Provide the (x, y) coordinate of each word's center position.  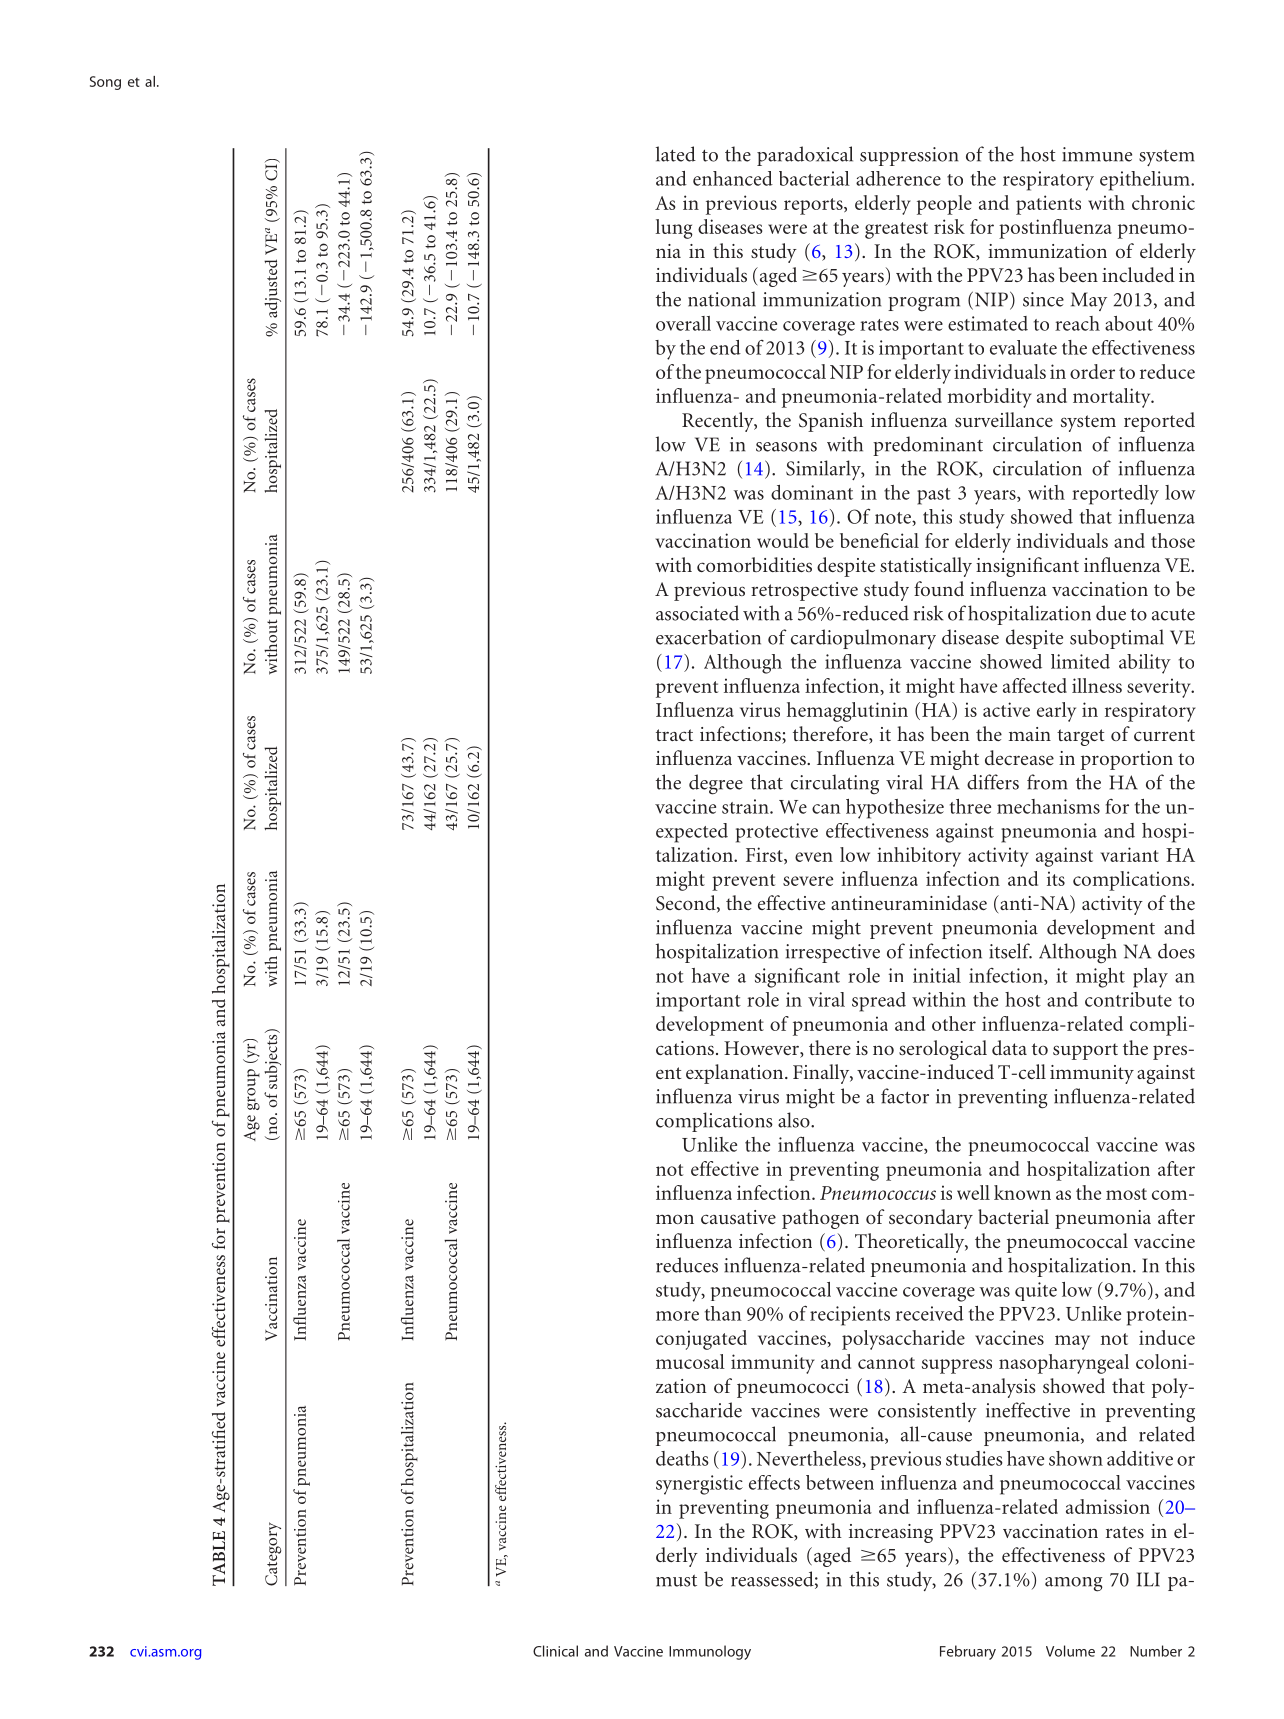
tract (674, 735)
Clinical (555, 1651)
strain (746, 806)
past (934, 496)
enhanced (733, 178)
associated (697, 613)
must (676, 1580)
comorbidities (754, 564)
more (677, 1316)
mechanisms (1048, 806)
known (1022, 1192)
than (723, 1313)
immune (1097, 154)
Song (105, 83)
